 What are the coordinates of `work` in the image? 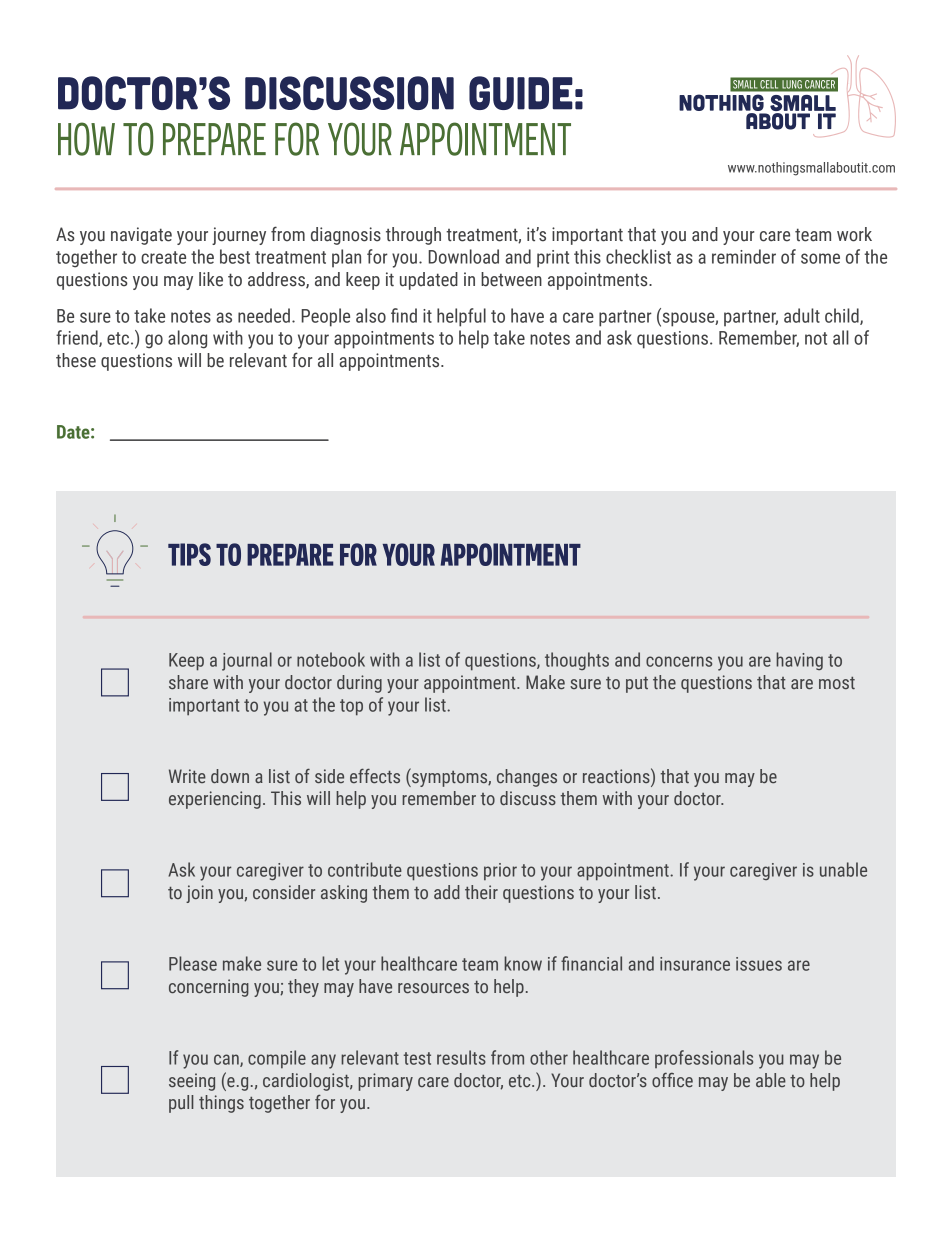 It's located at (854, 234).
